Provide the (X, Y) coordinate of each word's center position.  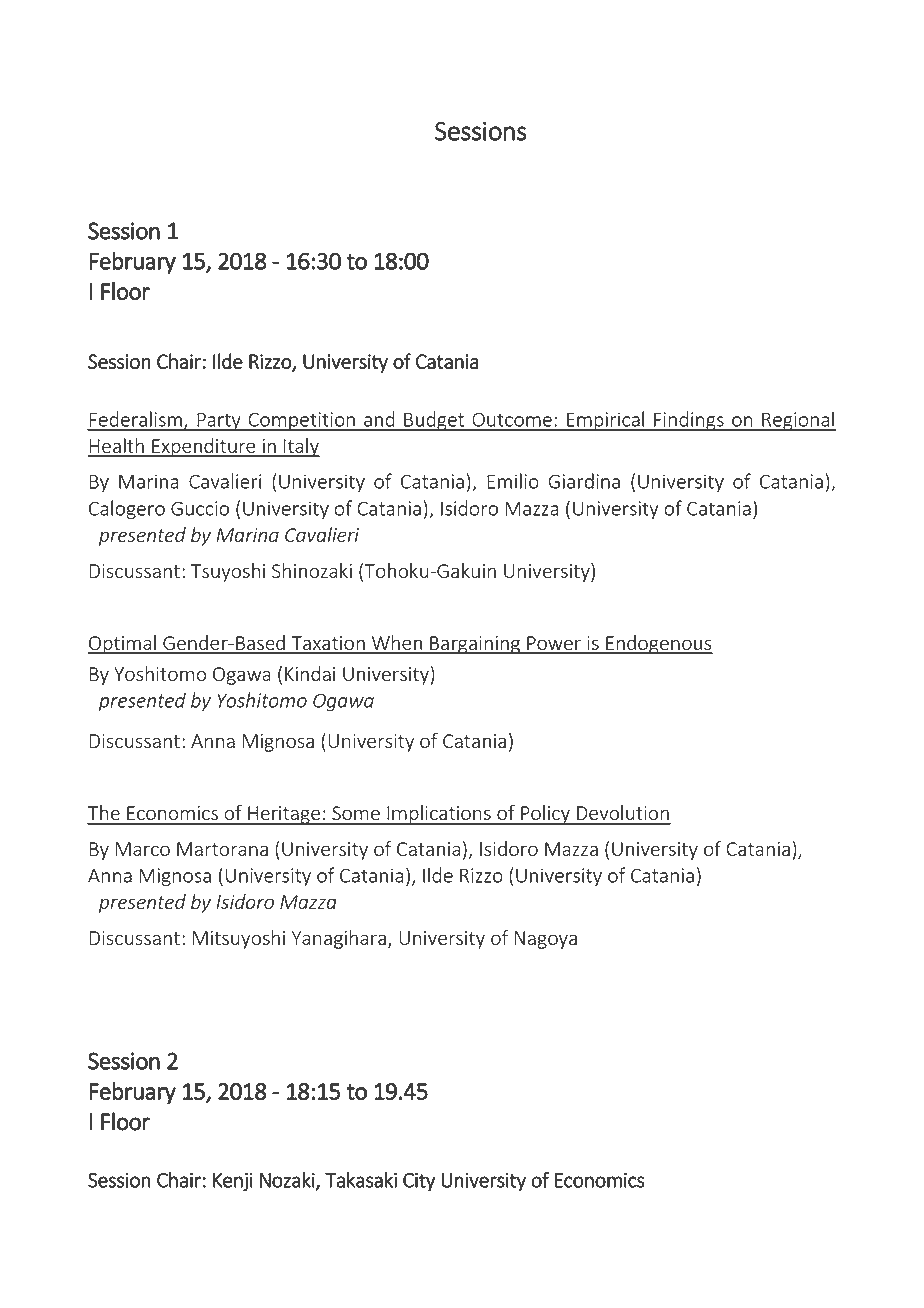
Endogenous (658, 644)
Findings (689, 421)
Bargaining (475, 645)
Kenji (233, 1182)
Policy (545, 815)
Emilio (513, 481)
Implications (439, 815)
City (419, 1182)
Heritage (284, 815)
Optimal (123, 644)
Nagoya (545, 940)
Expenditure (204, 447)
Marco (143, 849)
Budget (434, 421)
